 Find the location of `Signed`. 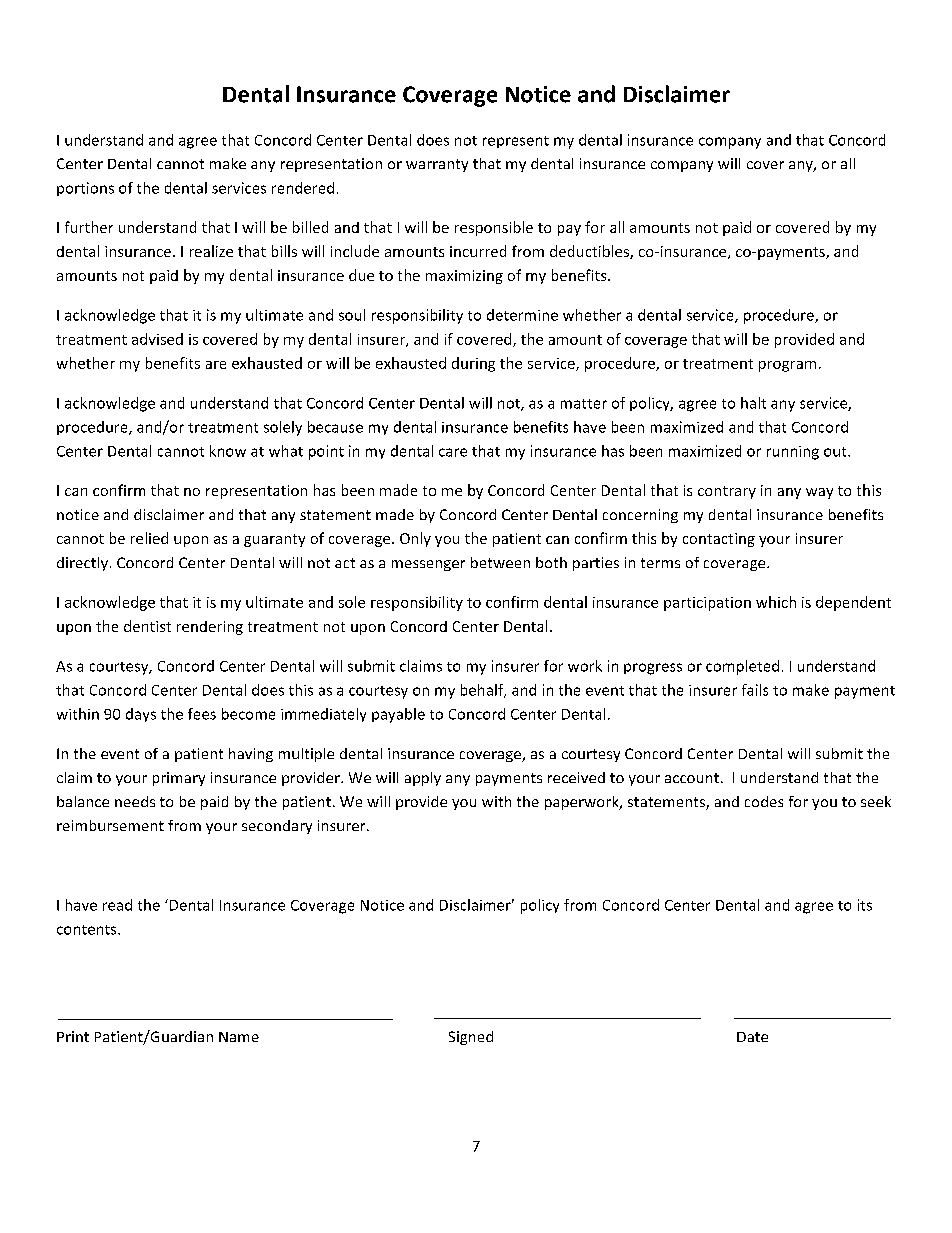

Signed is located at coordinates (471, 1038).
